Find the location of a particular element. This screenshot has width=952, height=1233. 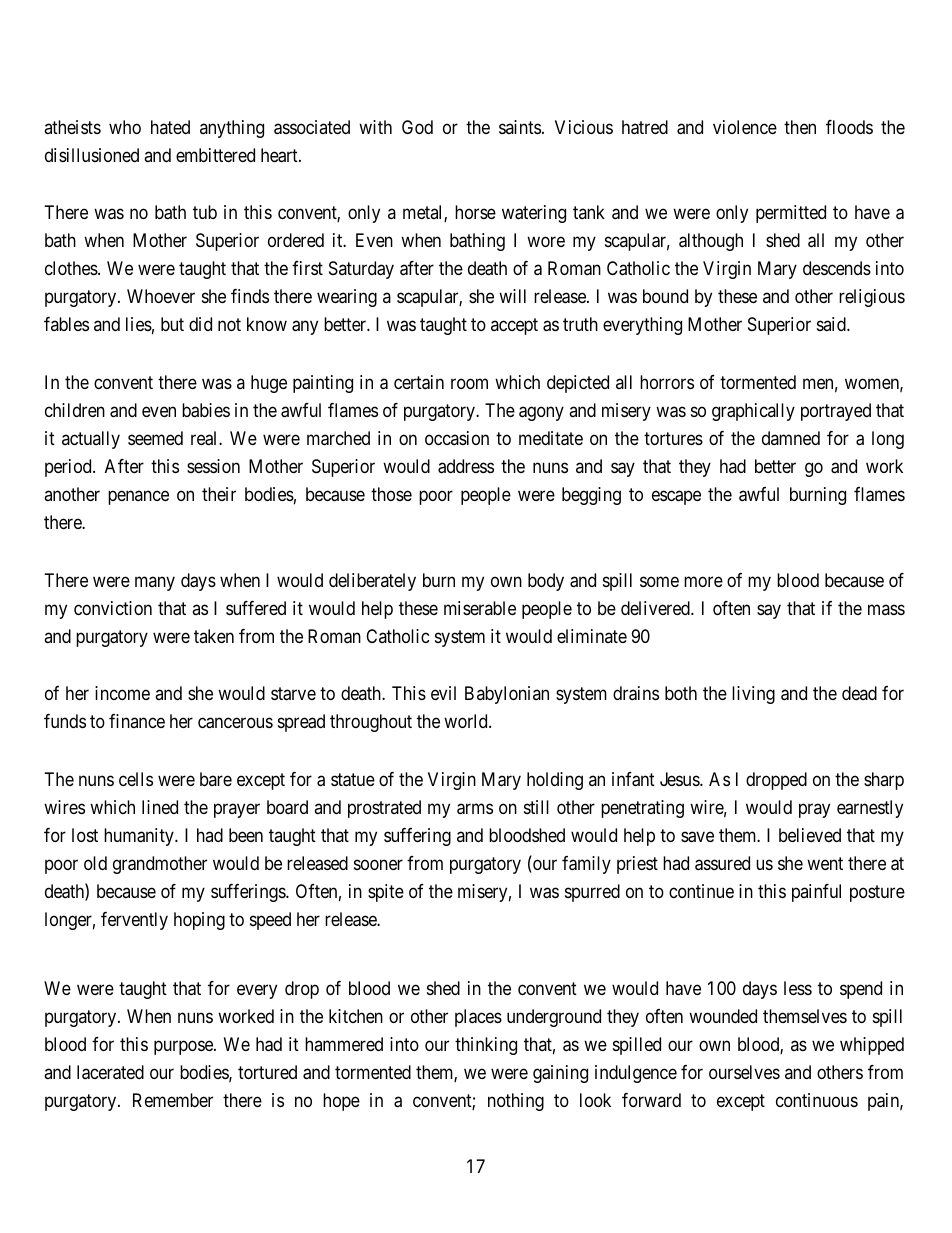

world is located at coordinates (467, 721).
